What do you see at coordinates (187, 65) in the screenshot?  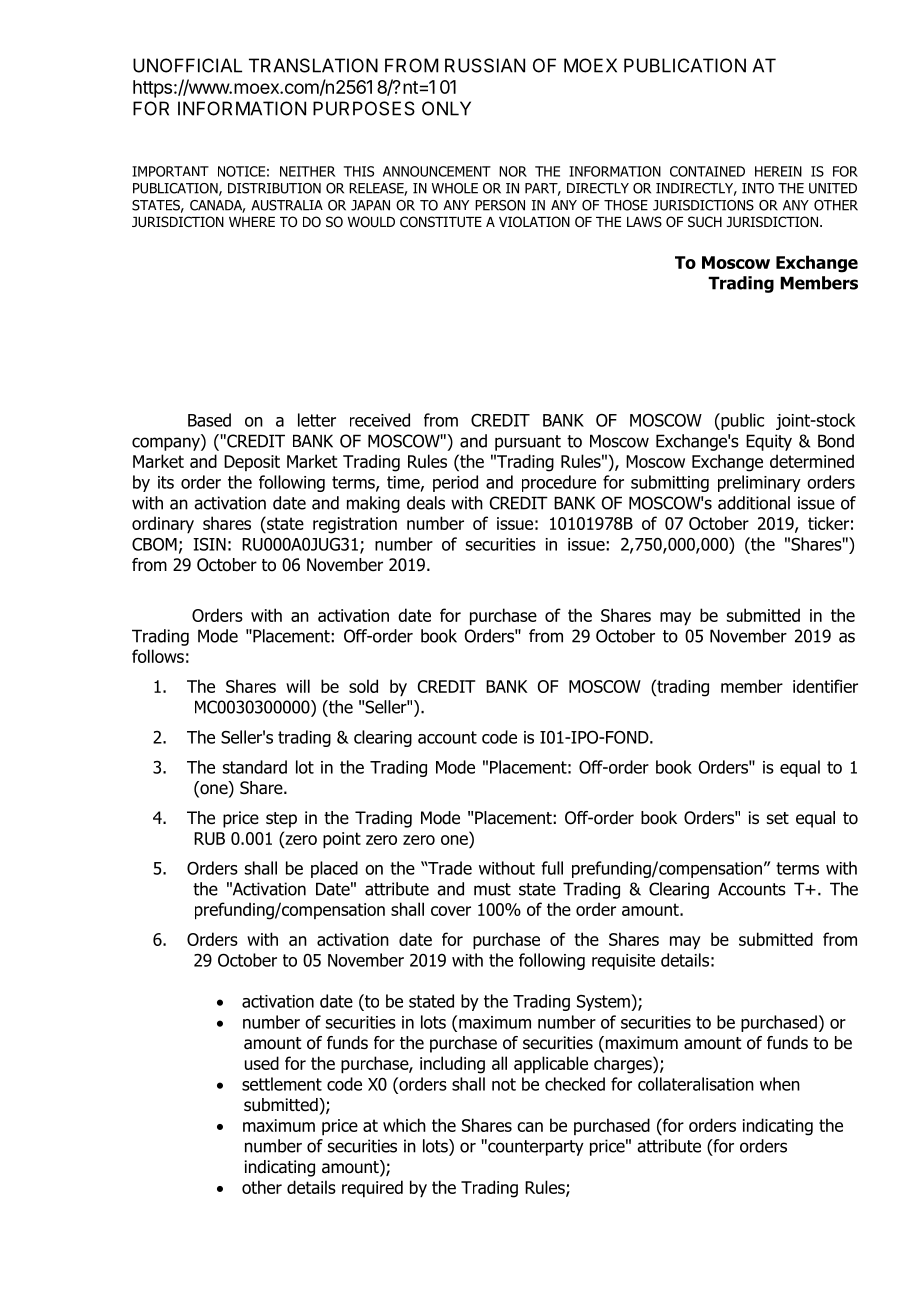 I see `UNOFFICIAL` at bounding box center [187, 65].
